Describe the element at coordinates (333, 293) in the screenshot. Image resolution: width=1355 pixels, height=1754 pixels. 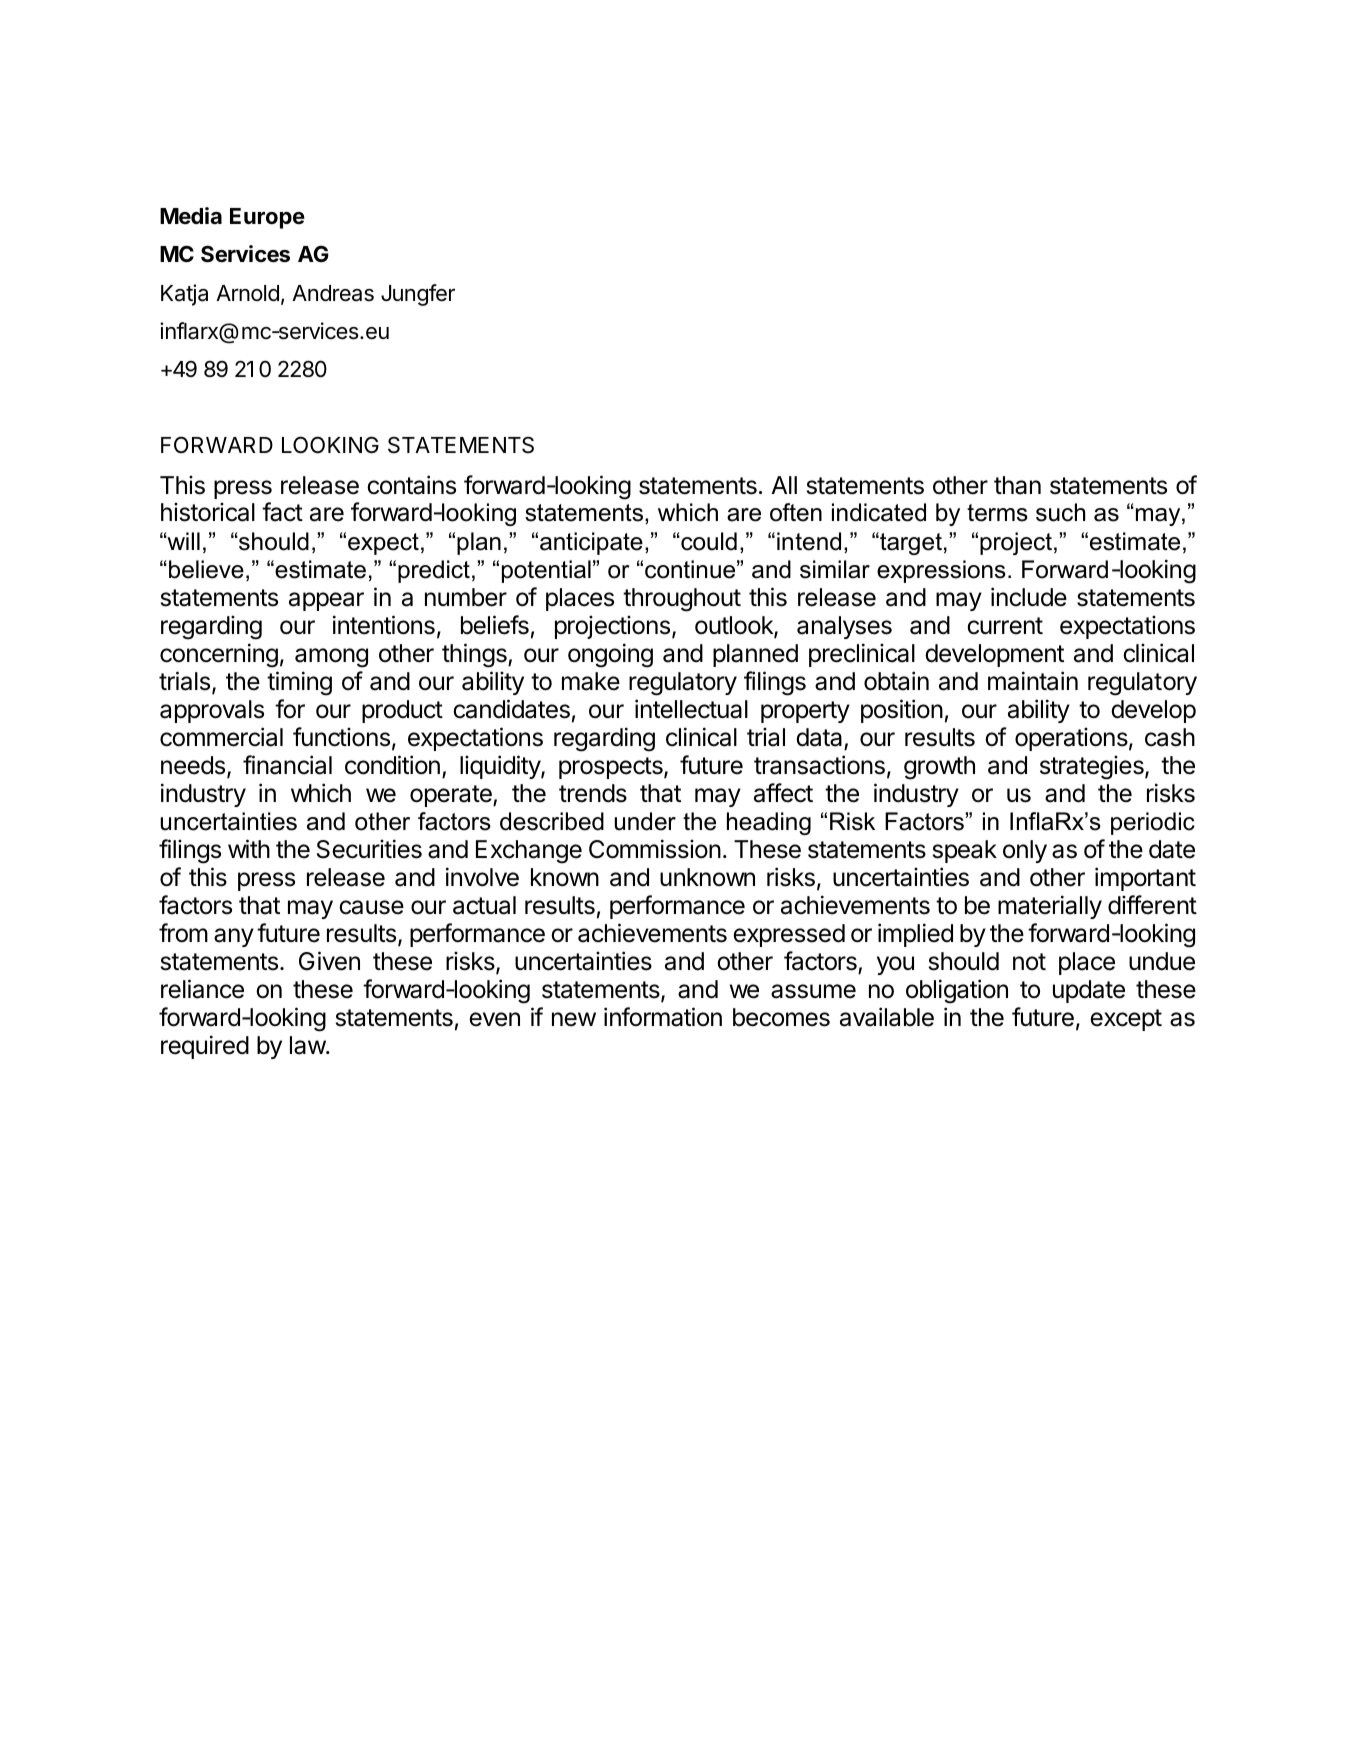
I see `Andreas` at that location.
